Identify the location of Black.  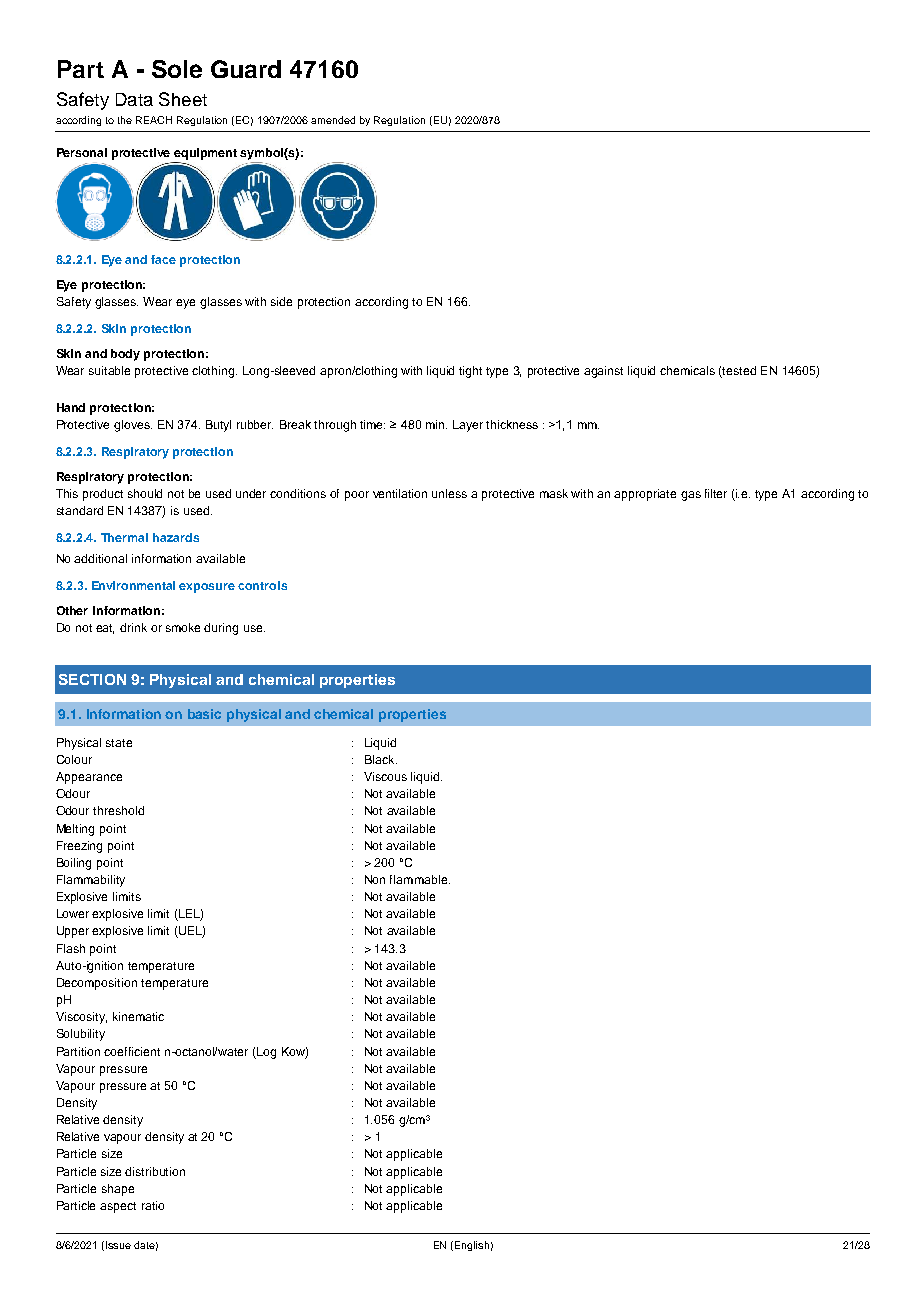
(381, 759).
